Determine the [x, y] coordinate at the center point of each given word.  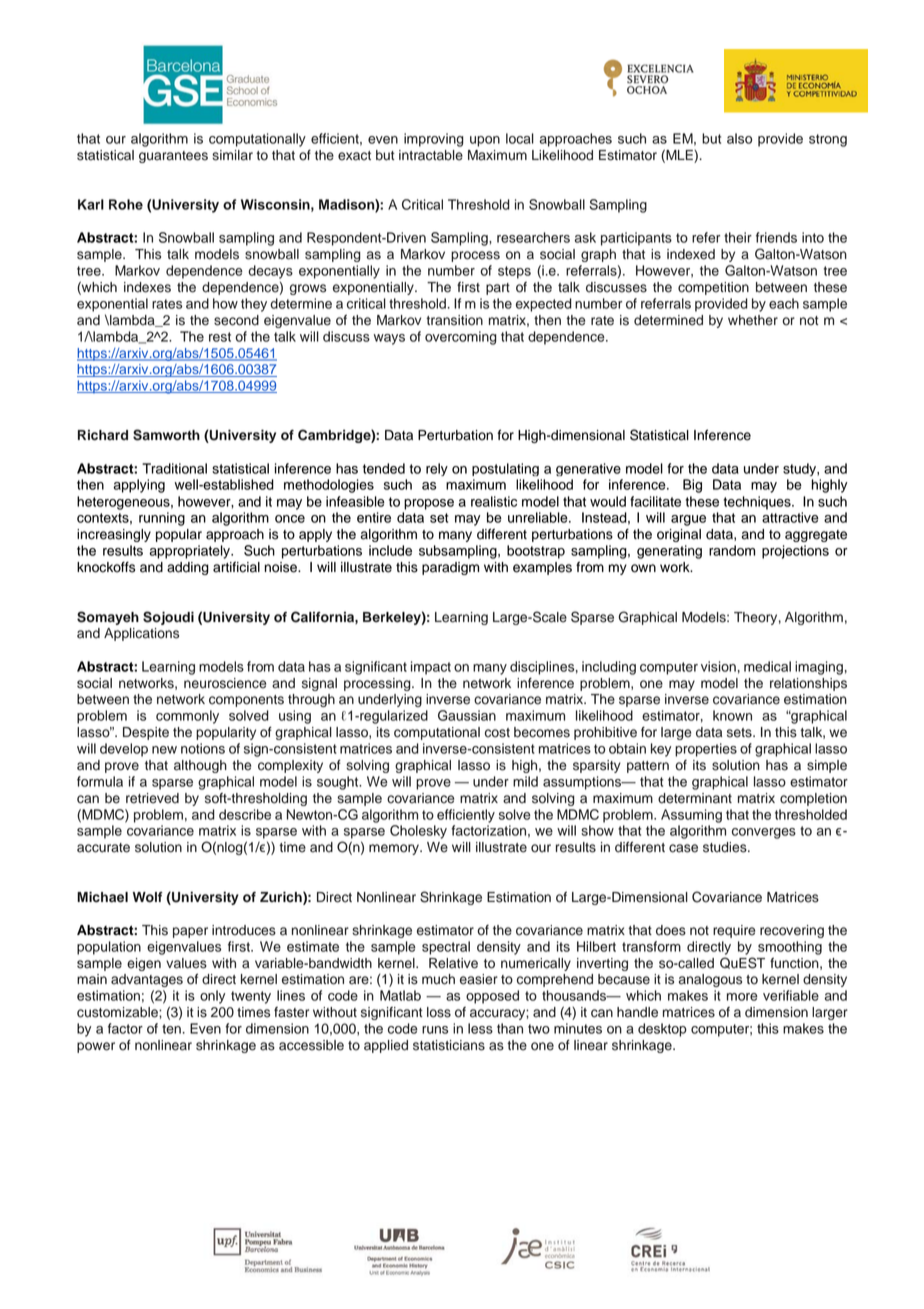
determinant [695, 798]
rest [220, 337]
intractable [431, 155]
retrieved [152, 798]
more [742, 997]
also [739, 138]
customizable [118, 1012]
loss [439, 1012]
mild [525, 781]
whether [753, 320]
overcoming [461, 338]
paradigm [450, 568]
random [732, 550]
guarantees [173, 157]
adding [188, 568]
